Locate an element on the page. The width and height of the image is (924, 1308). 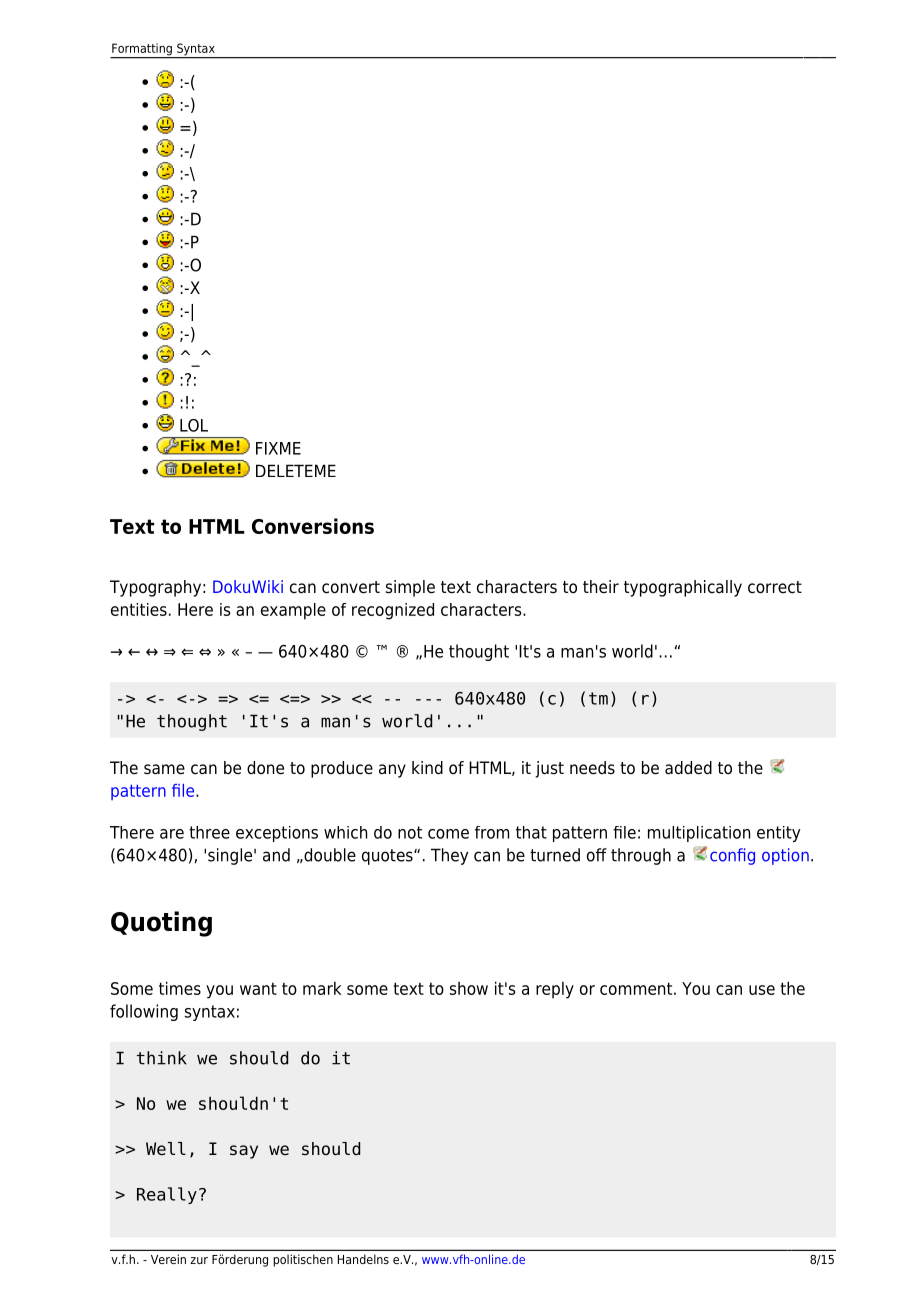
Formatting is located at coordinates (142, 50).
